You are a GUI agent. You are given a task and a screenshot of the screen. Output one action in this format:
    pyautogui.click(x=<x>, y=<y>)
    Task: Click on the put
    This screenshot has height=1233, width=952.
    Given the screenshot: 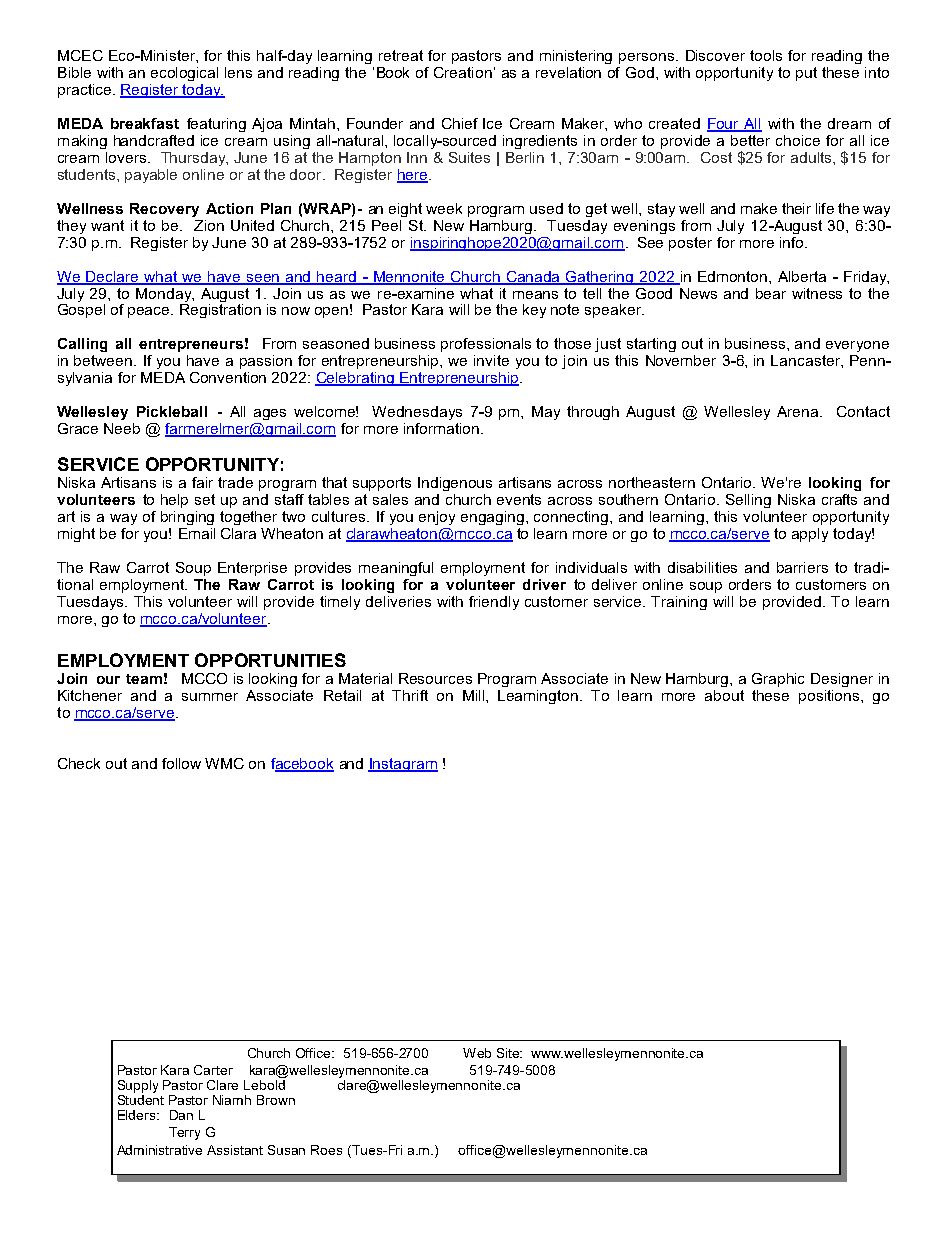 What is the action you would take?
    pyautogui.click(x=806, y=74)
